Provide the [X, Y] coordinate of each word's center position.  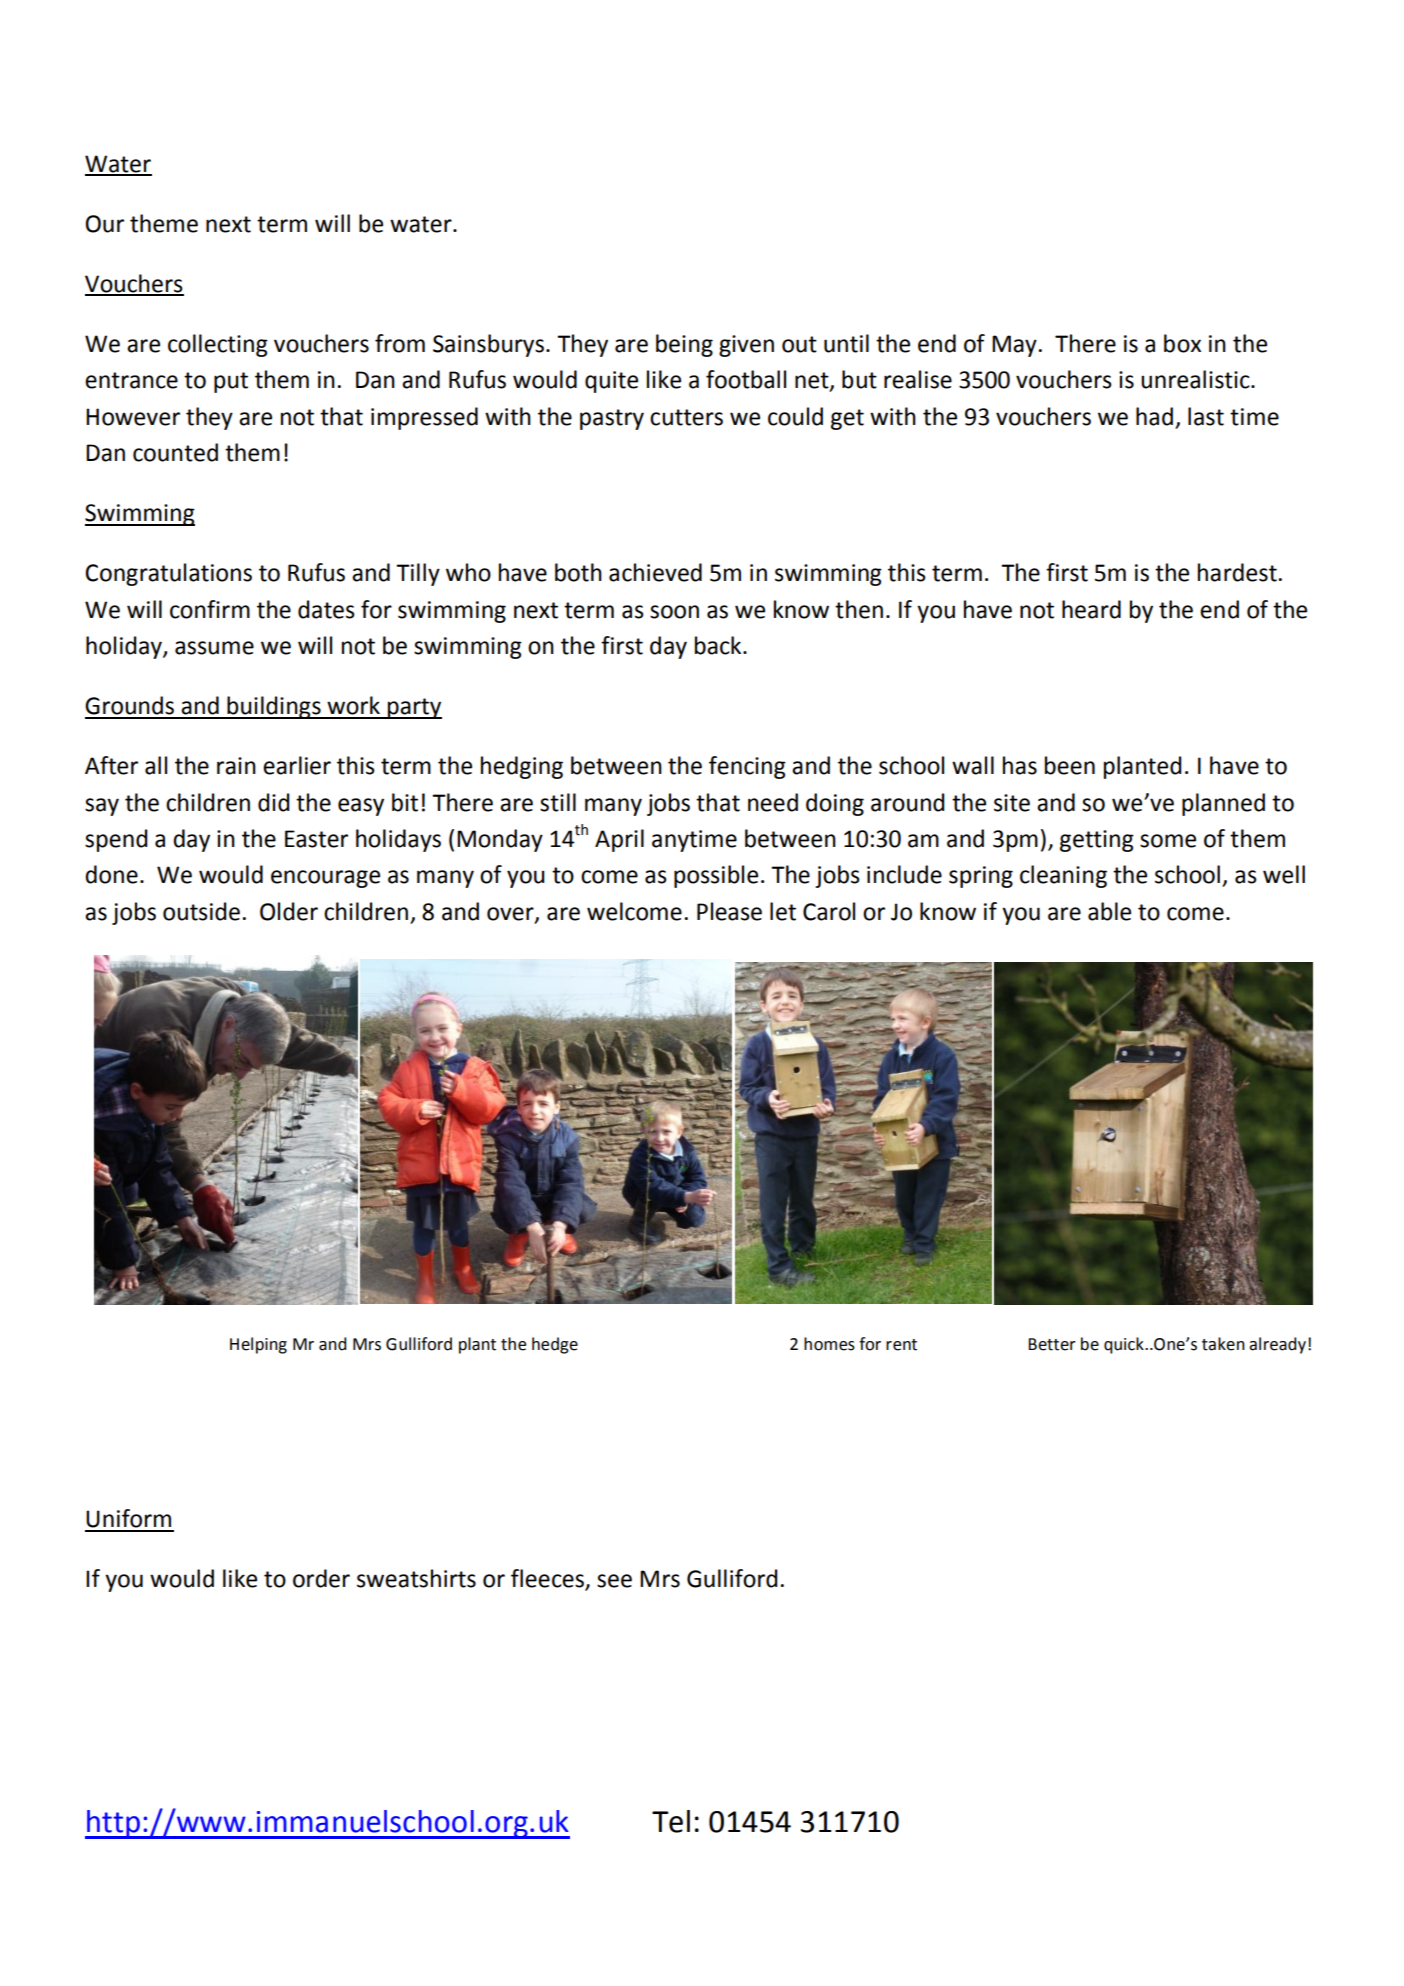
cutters [686, 417]
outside [201, 911]
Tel [671, 1821]
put [231, 382]
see [614, 1581]
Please [729, 911]
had [1154, 416]
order [321, 1578]
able [1109, 911]
